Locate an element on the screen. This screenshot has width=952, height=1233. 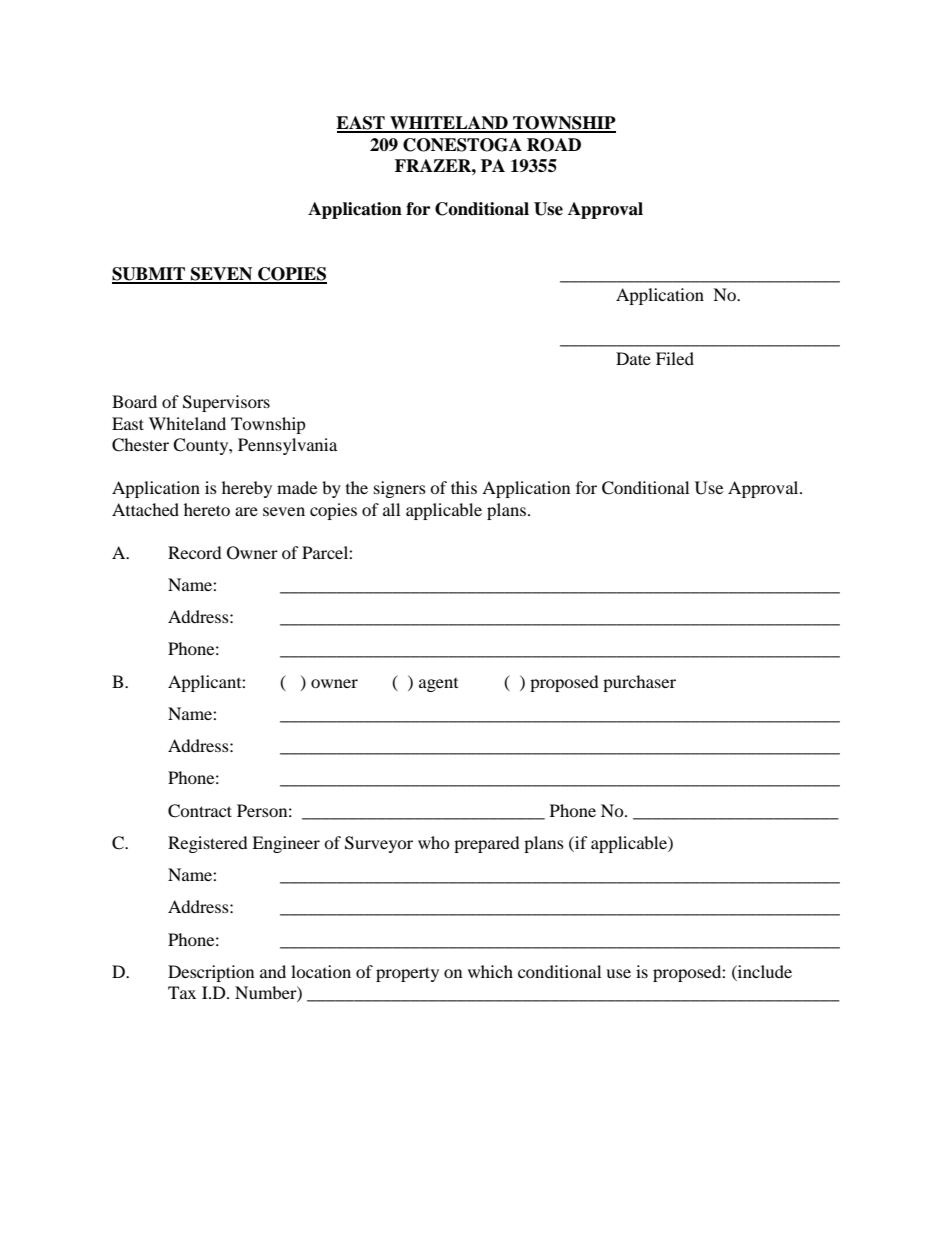
prepared is located at coordinates (487, 844).
